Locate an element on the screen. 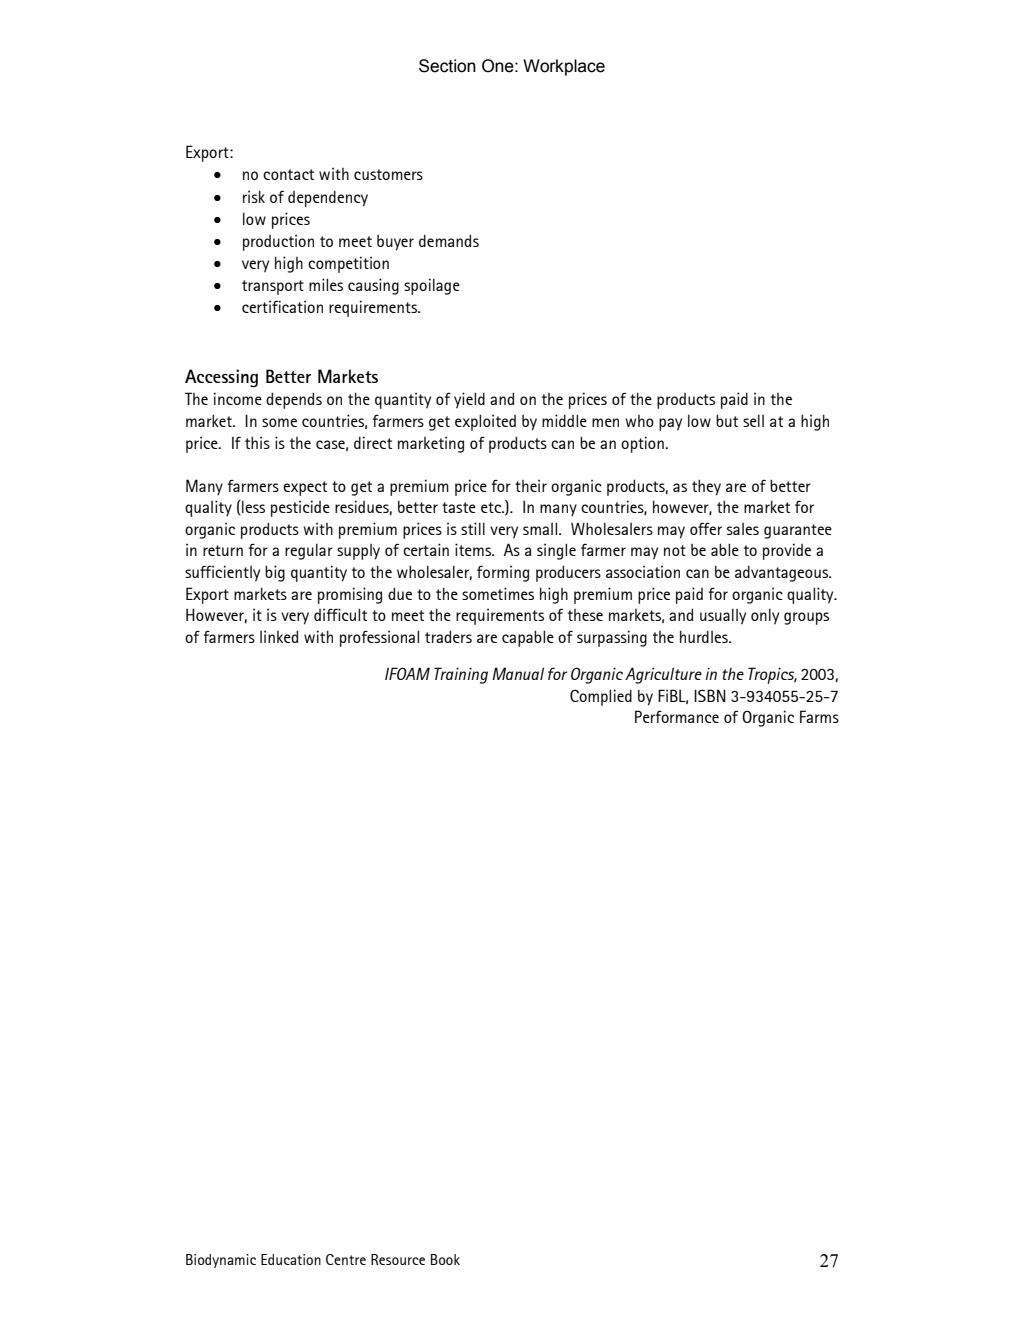 This screenshot has width=1025, height=1326. they is located at coordinates (706, 487).
